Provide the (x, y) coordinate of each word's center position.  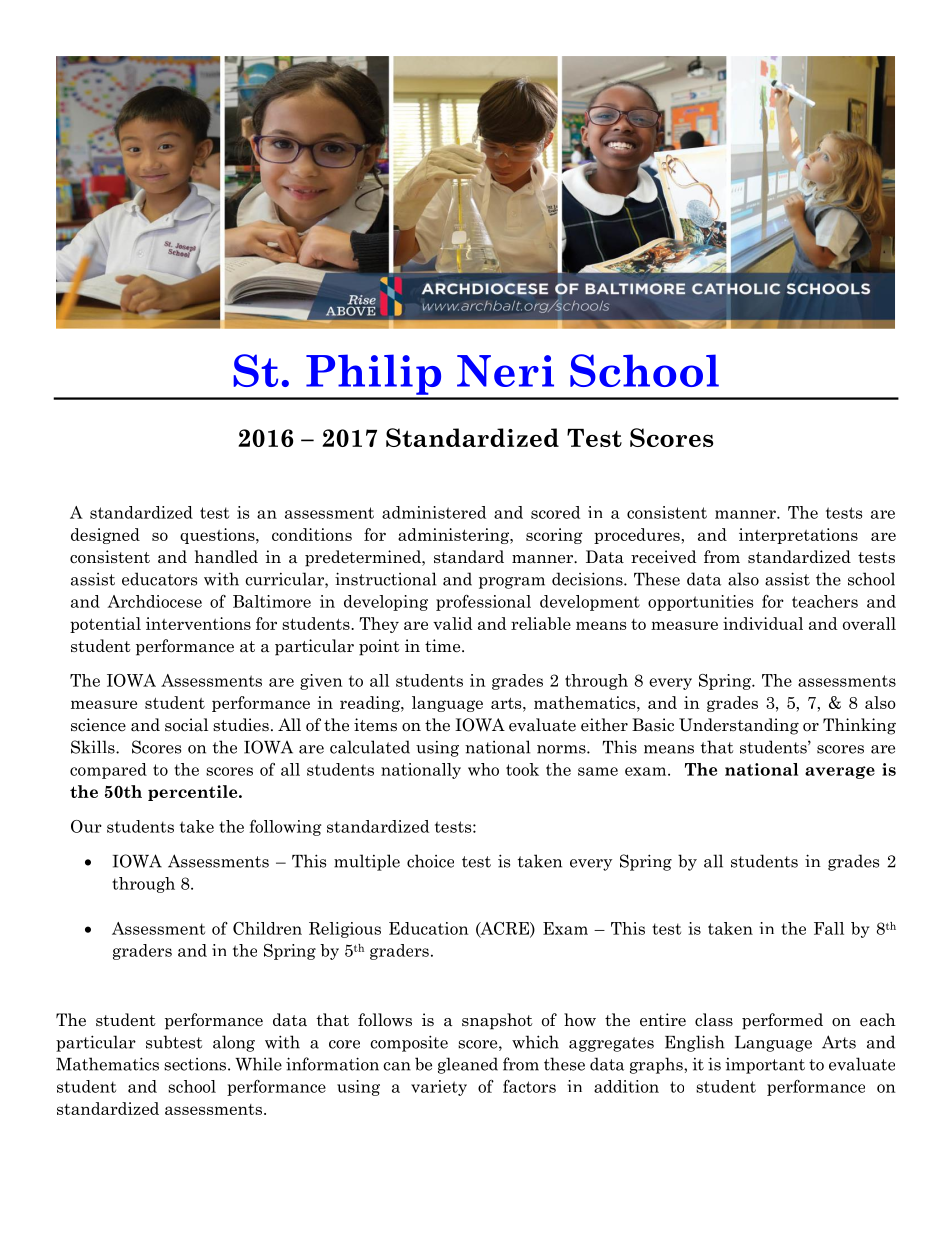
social (186, 725)
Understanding (739, 726)
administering (455, 536)
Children (267, 928)
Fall (829, 928)
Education (429, 928)
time (444, 646)
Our (86, 826)
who (483, 769)
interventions (198, 623)
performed (782, 1021)
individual (763, 623)
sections (195, 1064)
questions (218, 536)
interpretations (798, 536)
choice (430, 861)
